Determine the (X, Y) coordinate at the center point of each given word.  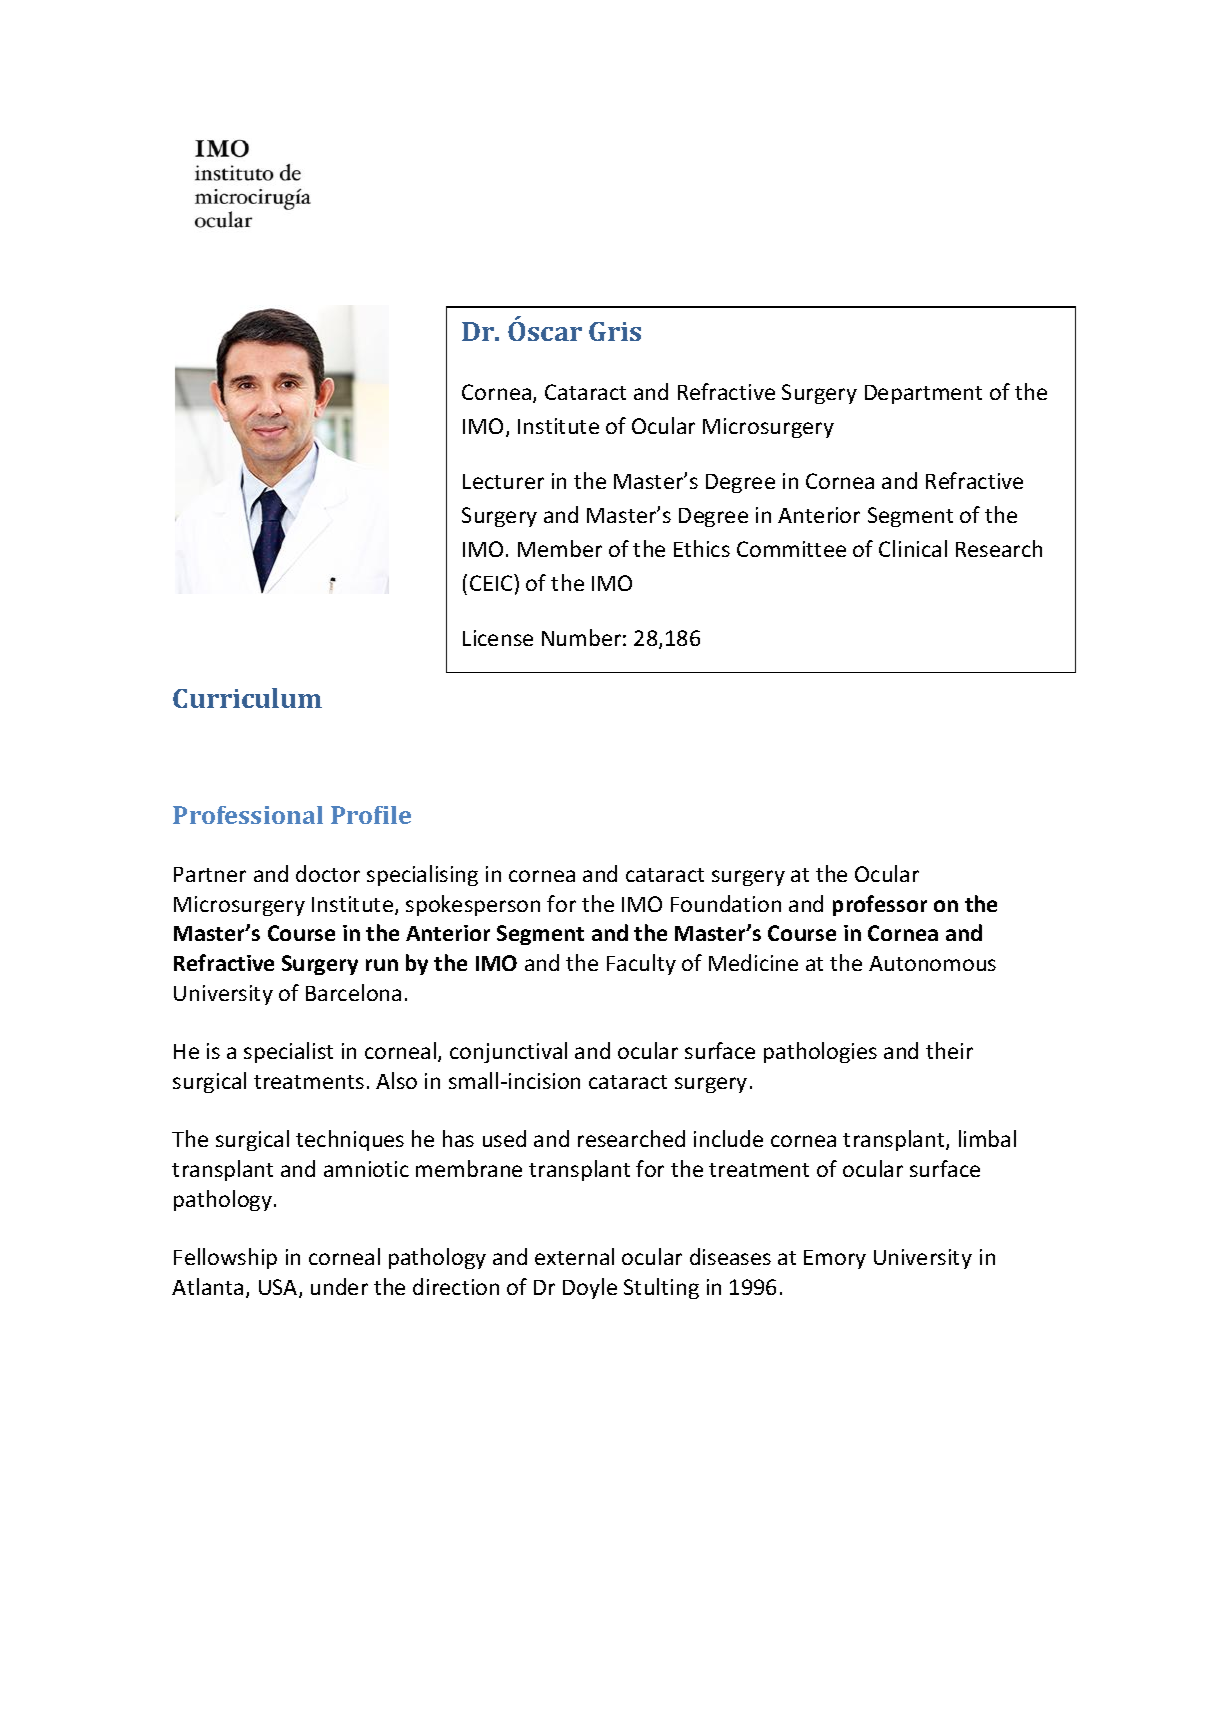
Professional (248, 815)
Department (923, 394)
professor (880, 905)
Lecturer (503, 481)
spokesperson (473, 905)
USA (279, 1288)
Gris (615, 331)
